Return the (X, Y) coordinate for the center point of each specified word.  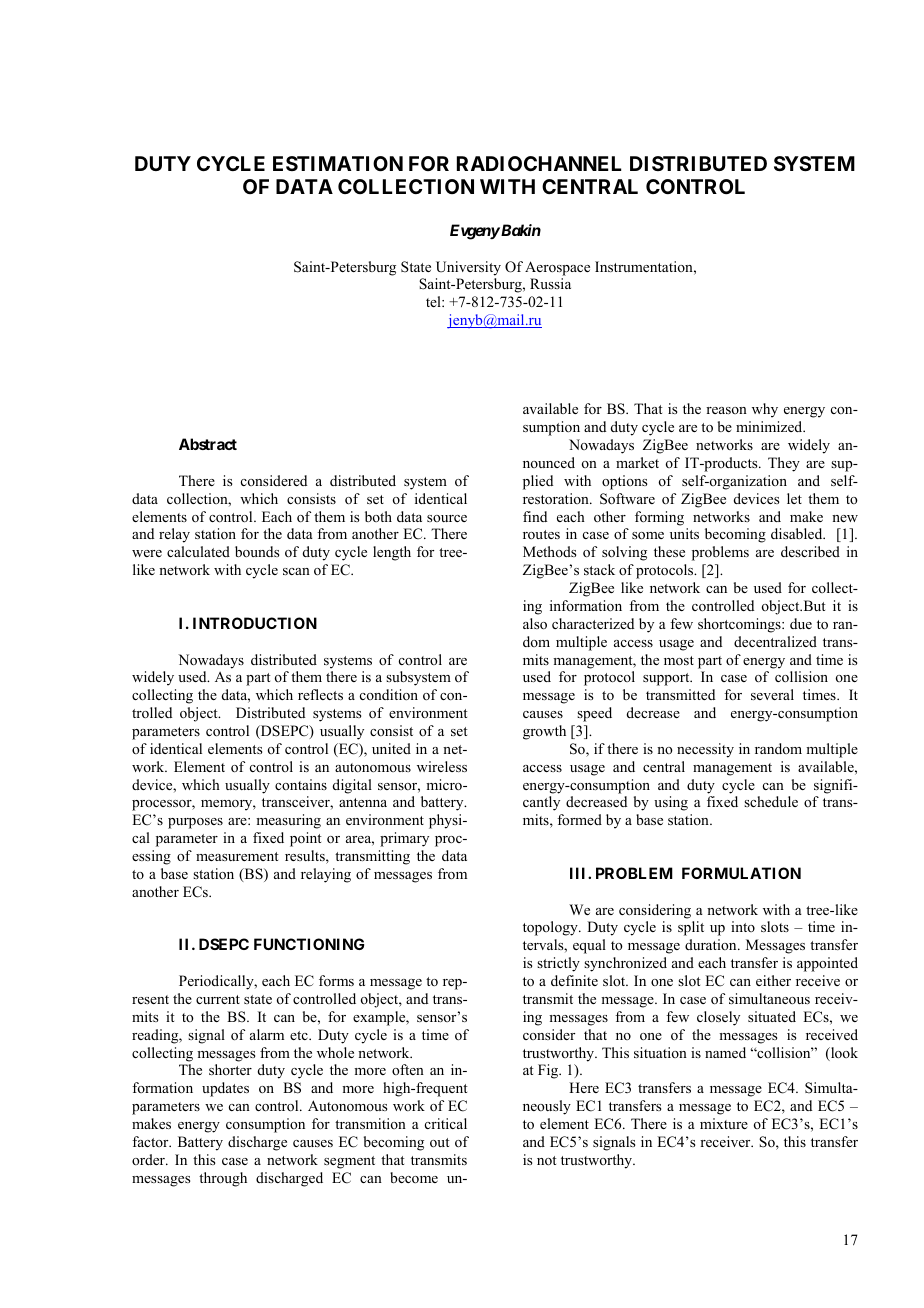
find (535, 516)
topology (551, 928)
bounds (257, 551)
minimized (770, 426)
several (772, 694)
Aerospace (557, 268)
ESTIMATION (338, 163)
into (743, 926)
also (535, 624)
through (223, 1179)
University (468, 268)
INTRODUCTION (255, 623)
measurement (237, 856)
